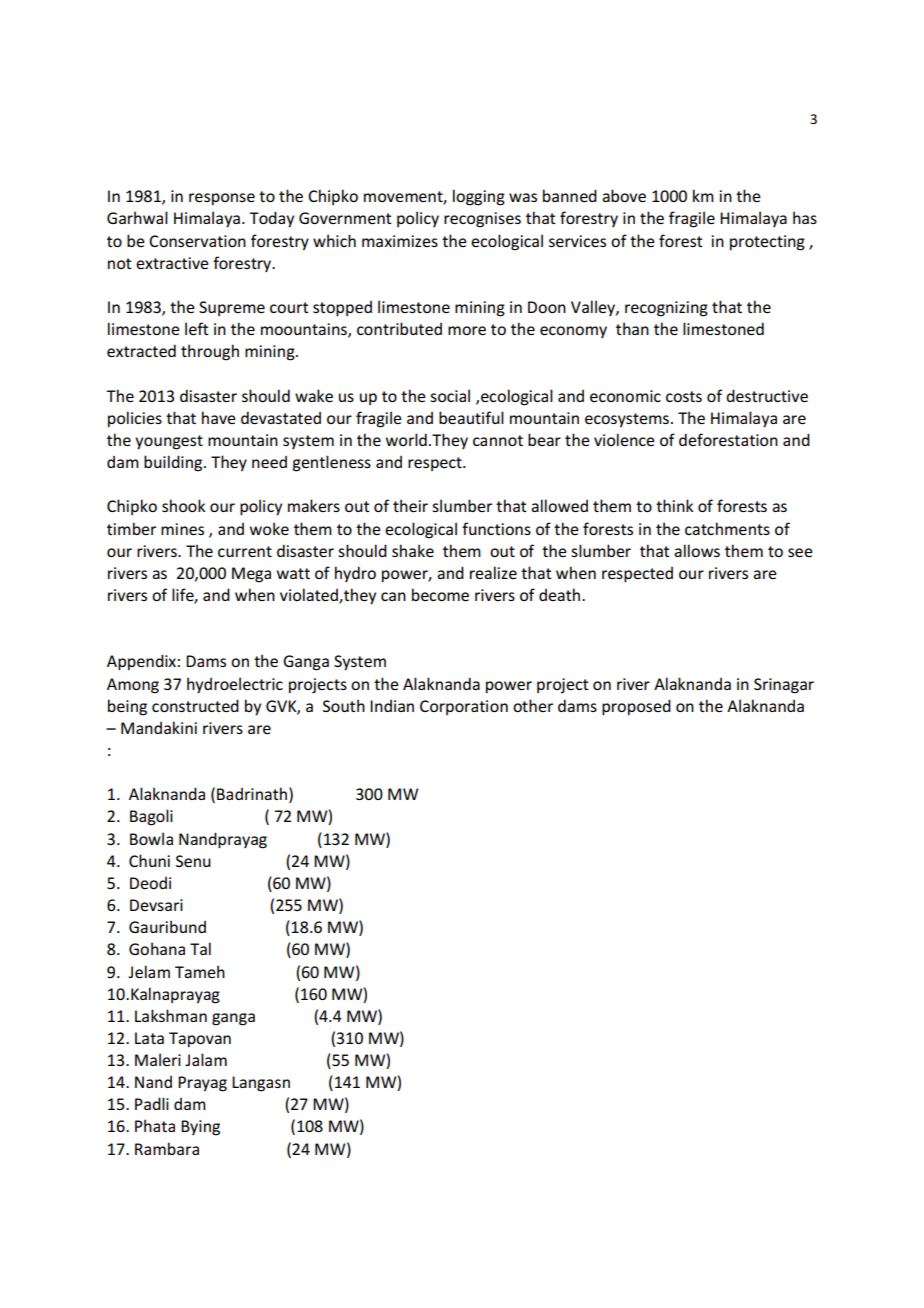 This screenshot has height=1308, width=924. Describe the element at coordinates (440, 594) in the screenshot. I see `become` at that location.
